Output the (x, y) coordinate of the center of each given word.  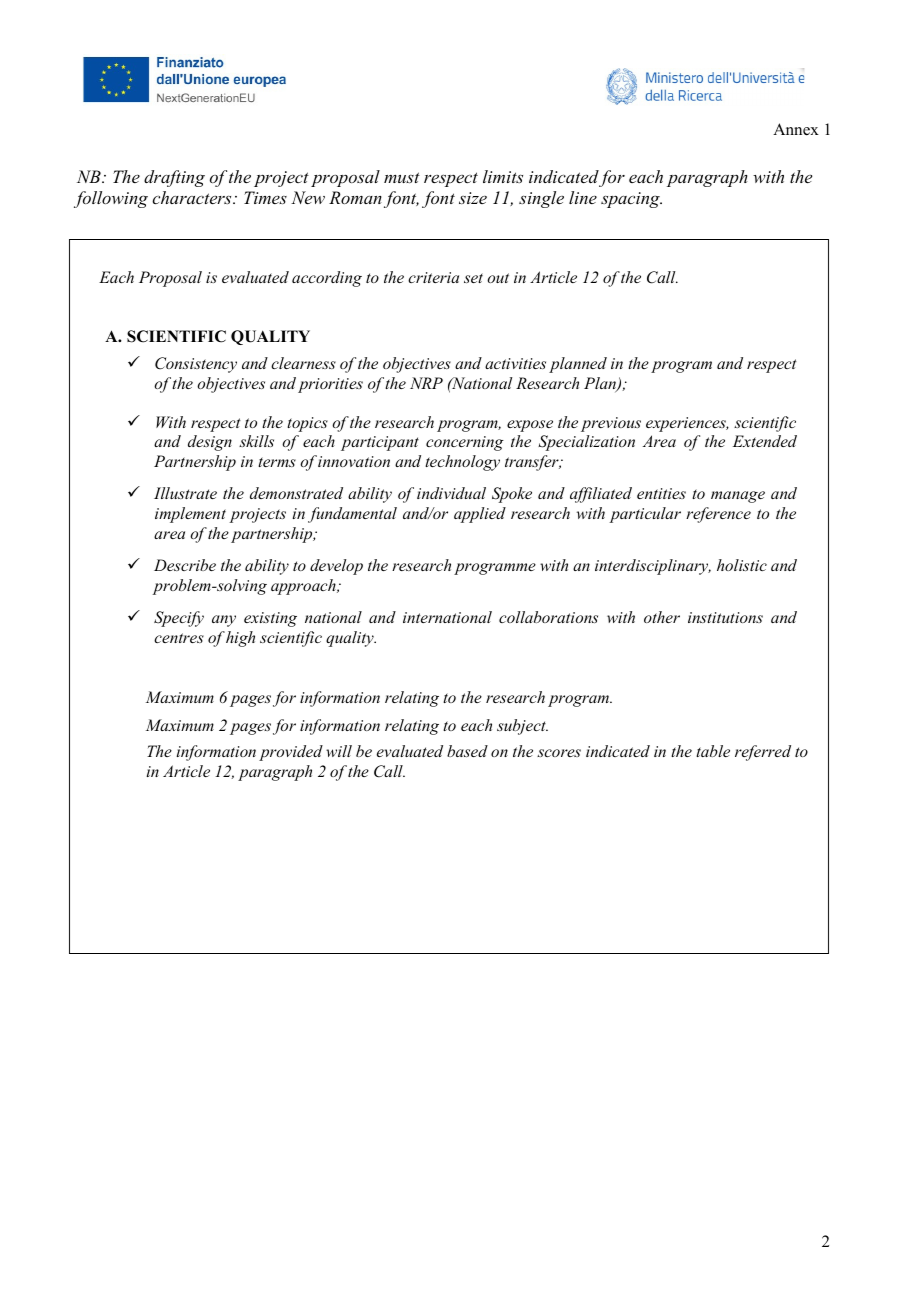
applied (480, 515)
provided (291, 753)
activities (515, 363)
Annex (796, 129)
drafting (174, 178)
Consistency (196, 365)
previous (611, 424)
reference (718, 515)
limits (503, 176)
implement (190, 515)
